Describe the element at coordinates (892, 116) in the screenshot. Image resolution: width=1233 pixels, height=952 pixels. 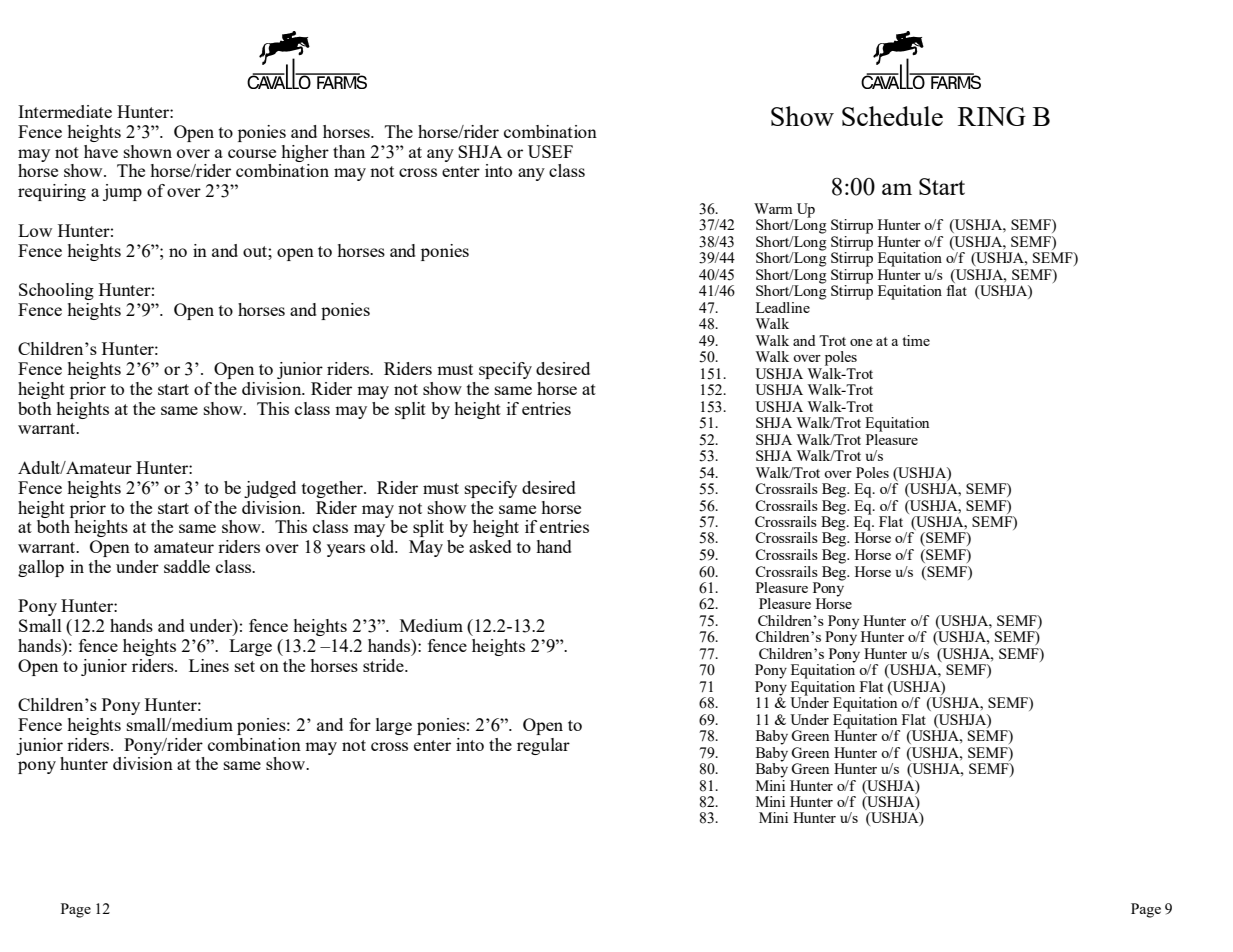
I see `Schedule` at that location.
